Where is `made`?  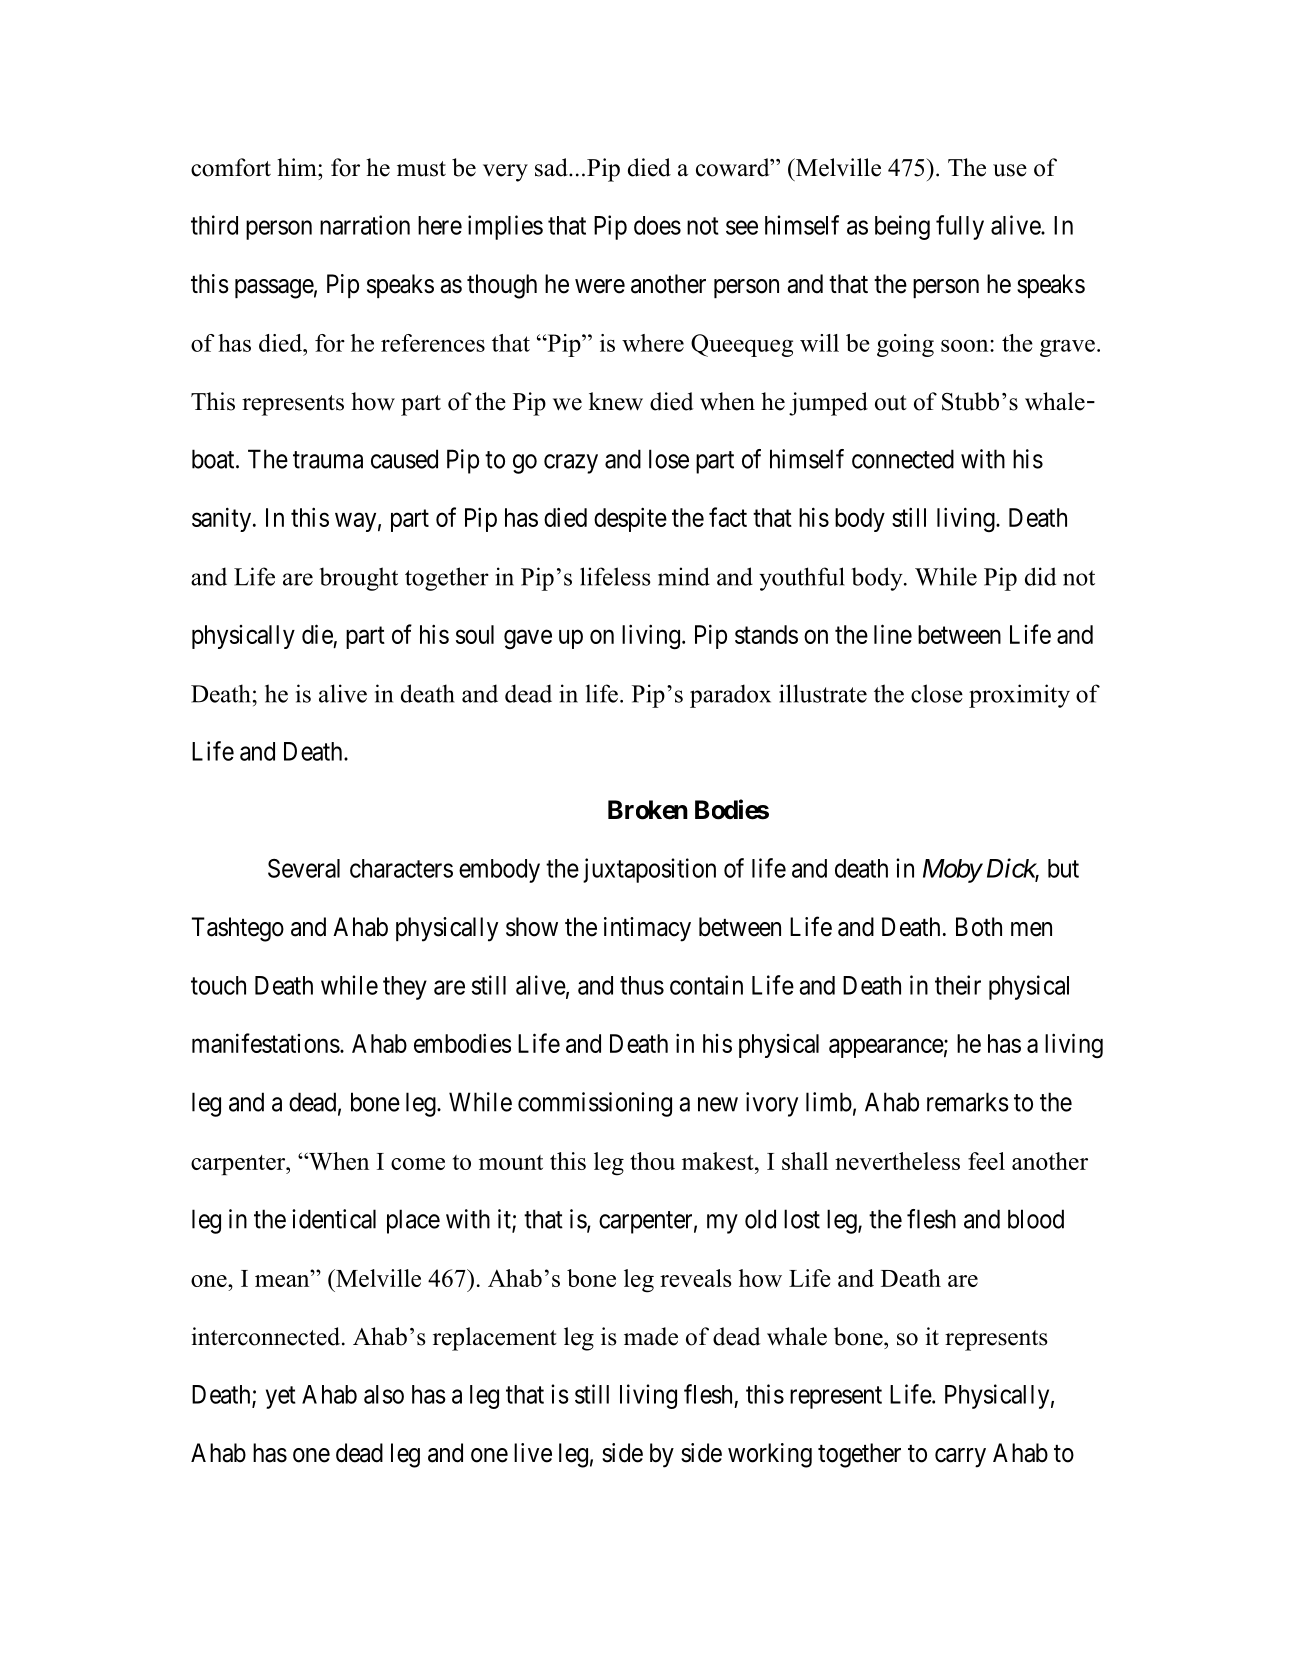
made is located at coordinates (651, 1336).
